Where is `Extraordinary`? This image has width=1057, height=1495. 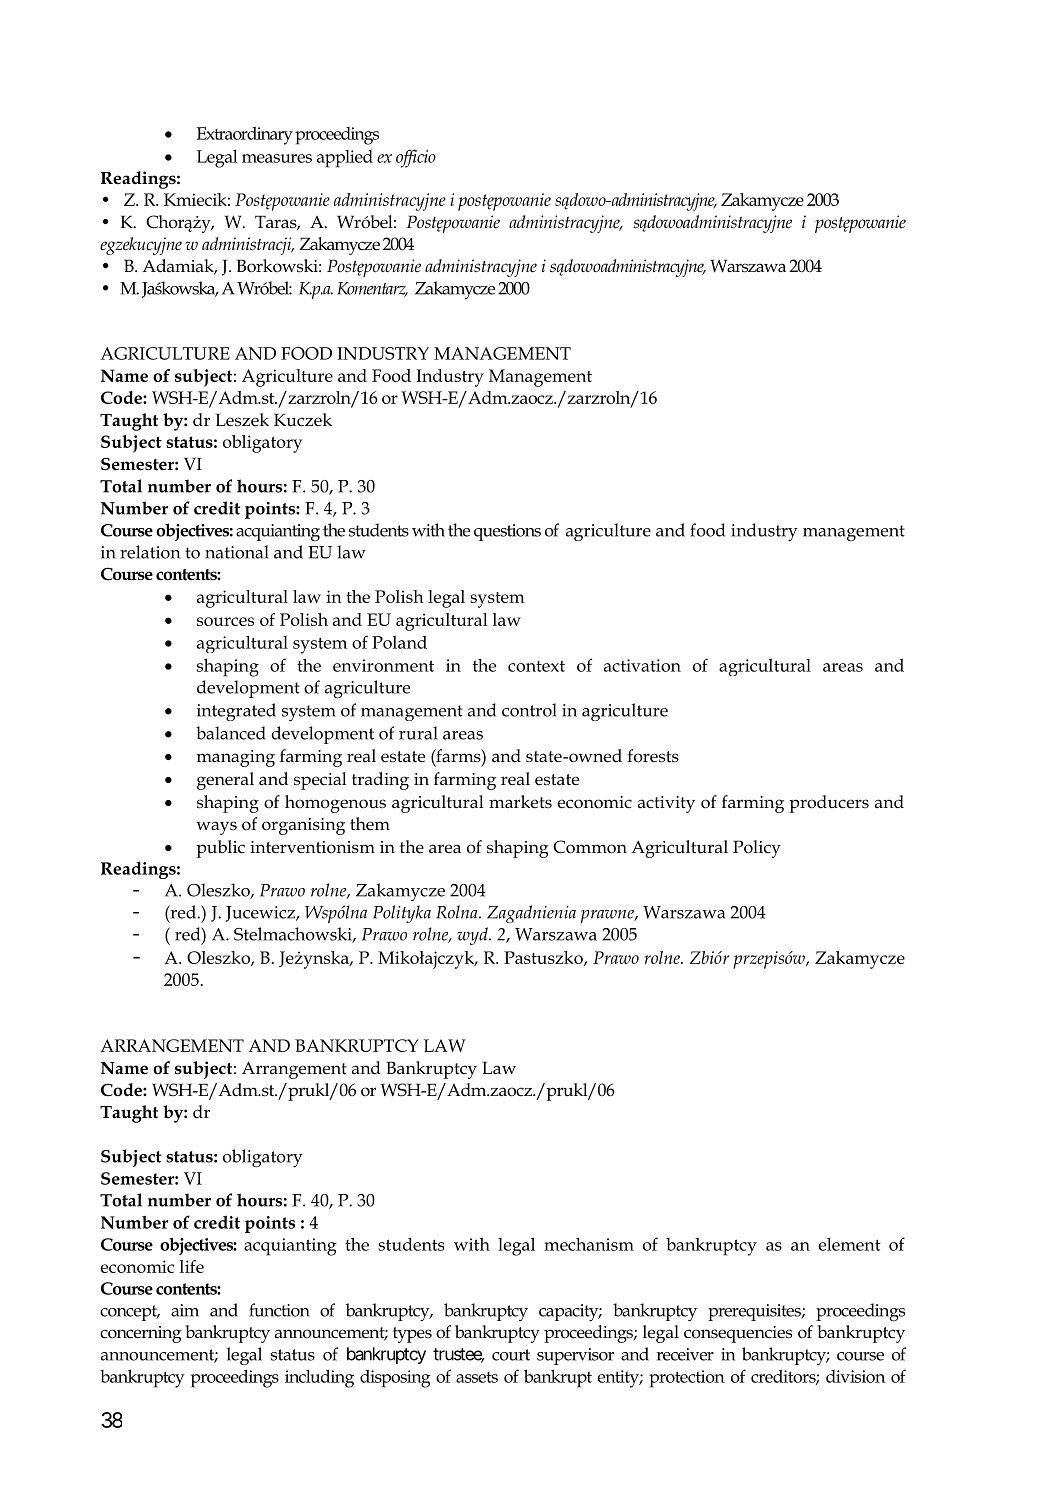
Extraordinary is located at coordinates (245, 135).
